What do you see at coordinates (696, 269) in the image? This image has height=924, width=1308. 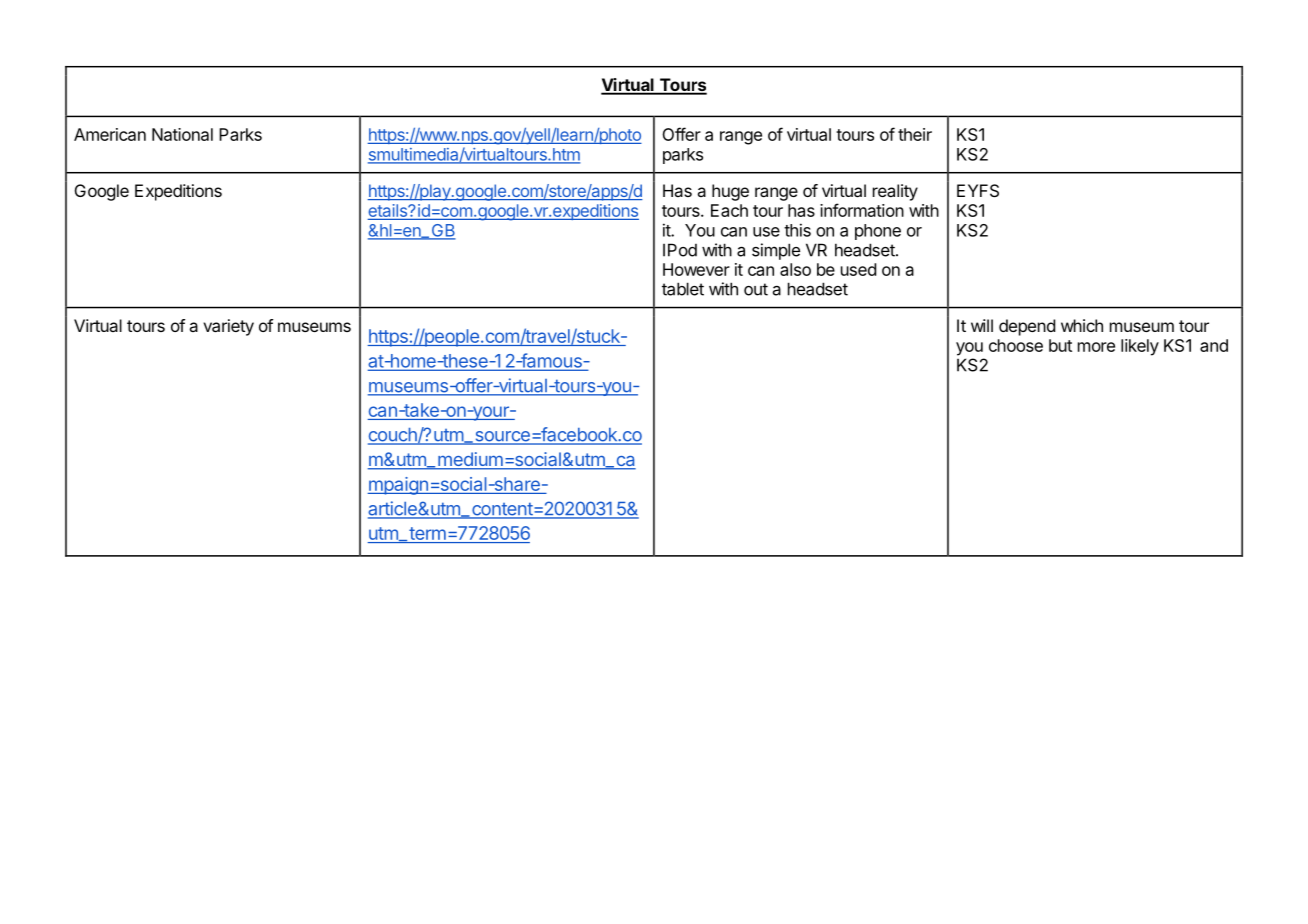 I see `However` at bounding box center [696, 269].
